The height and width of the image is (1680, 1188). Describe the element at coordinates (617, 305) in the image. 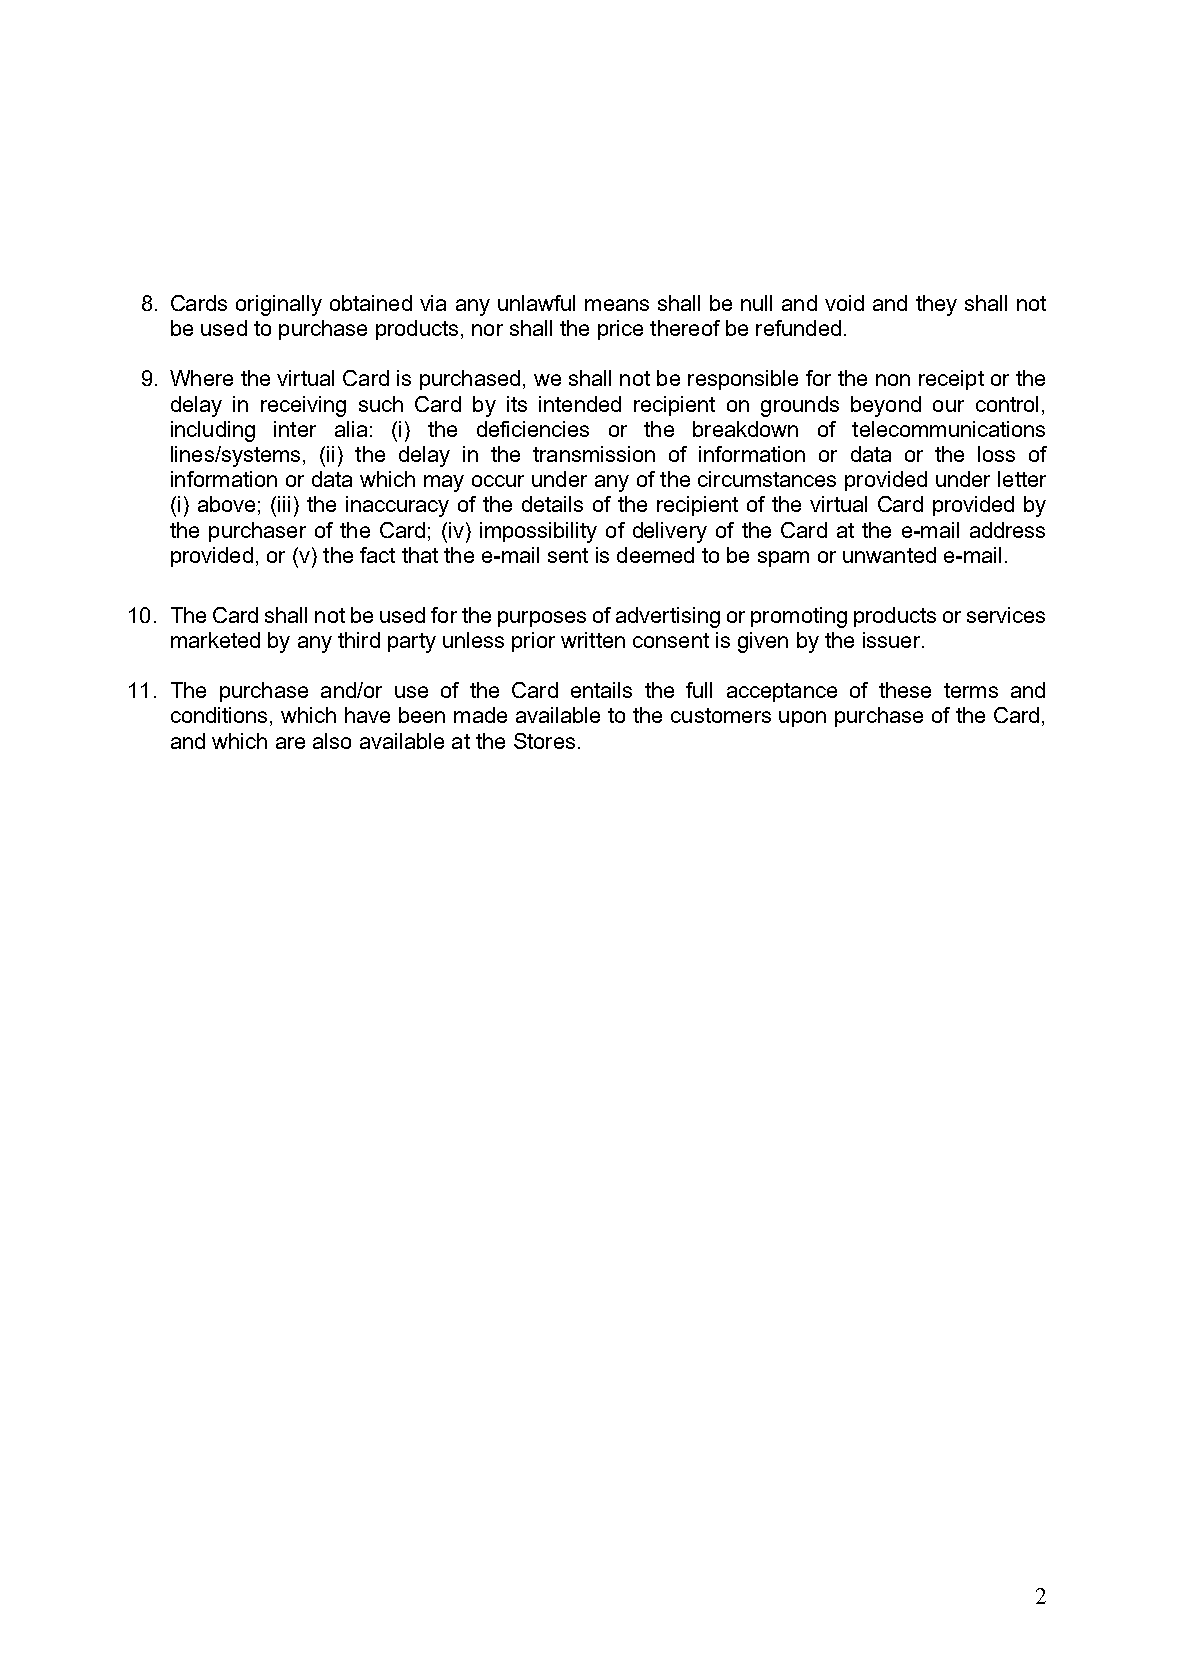

I see `means` at that location.
